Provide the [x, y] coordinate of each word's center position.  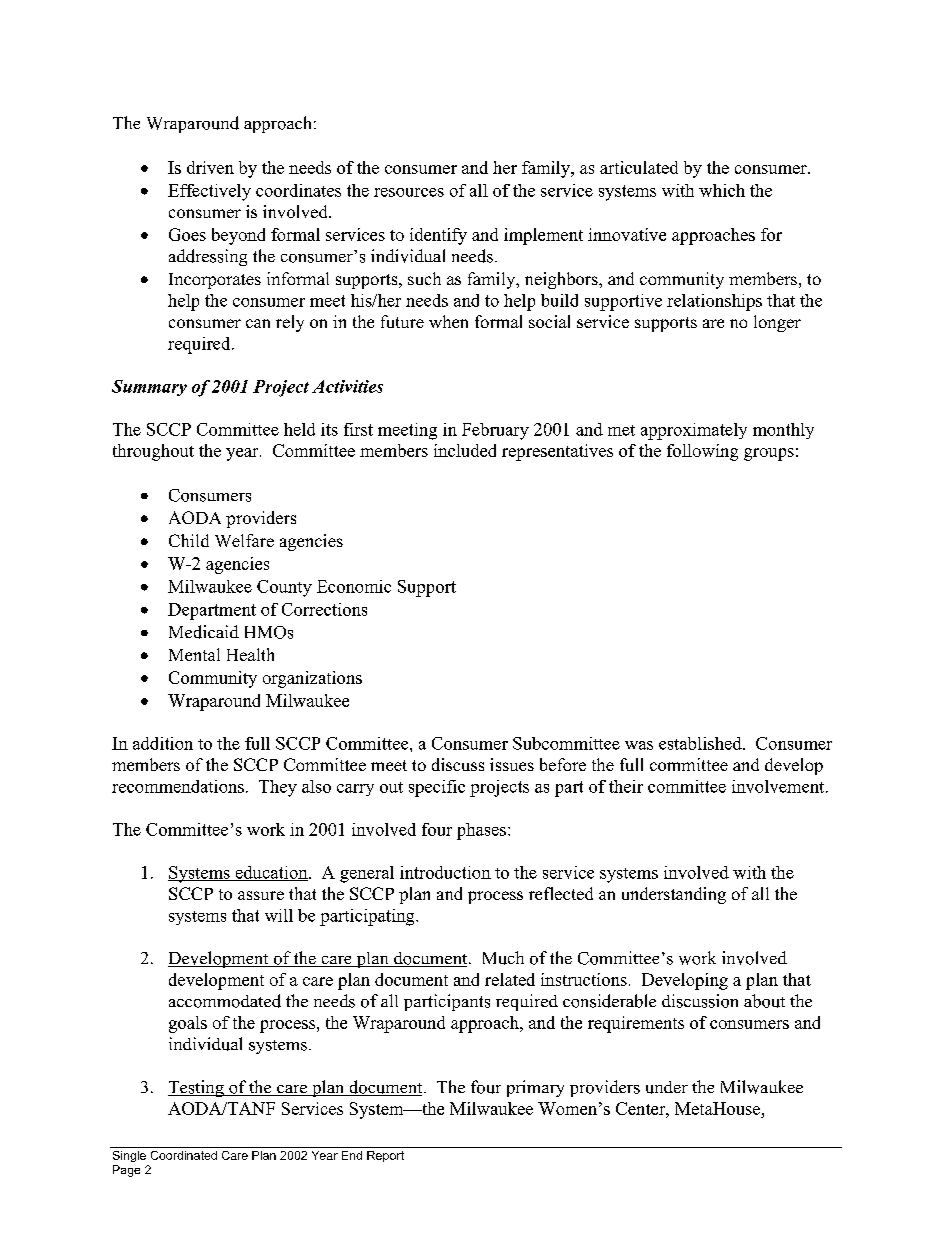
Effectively [209, 192]
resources [409, 192]
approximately [694, 431]
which [722, 190]
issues [512, 764]
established [701, 743]
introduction [445, 872]
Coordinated [184, 1155]
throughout [153, 452]
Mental [194, 654]
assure [261, 895]
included [465, 450]
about [764, 1001]
